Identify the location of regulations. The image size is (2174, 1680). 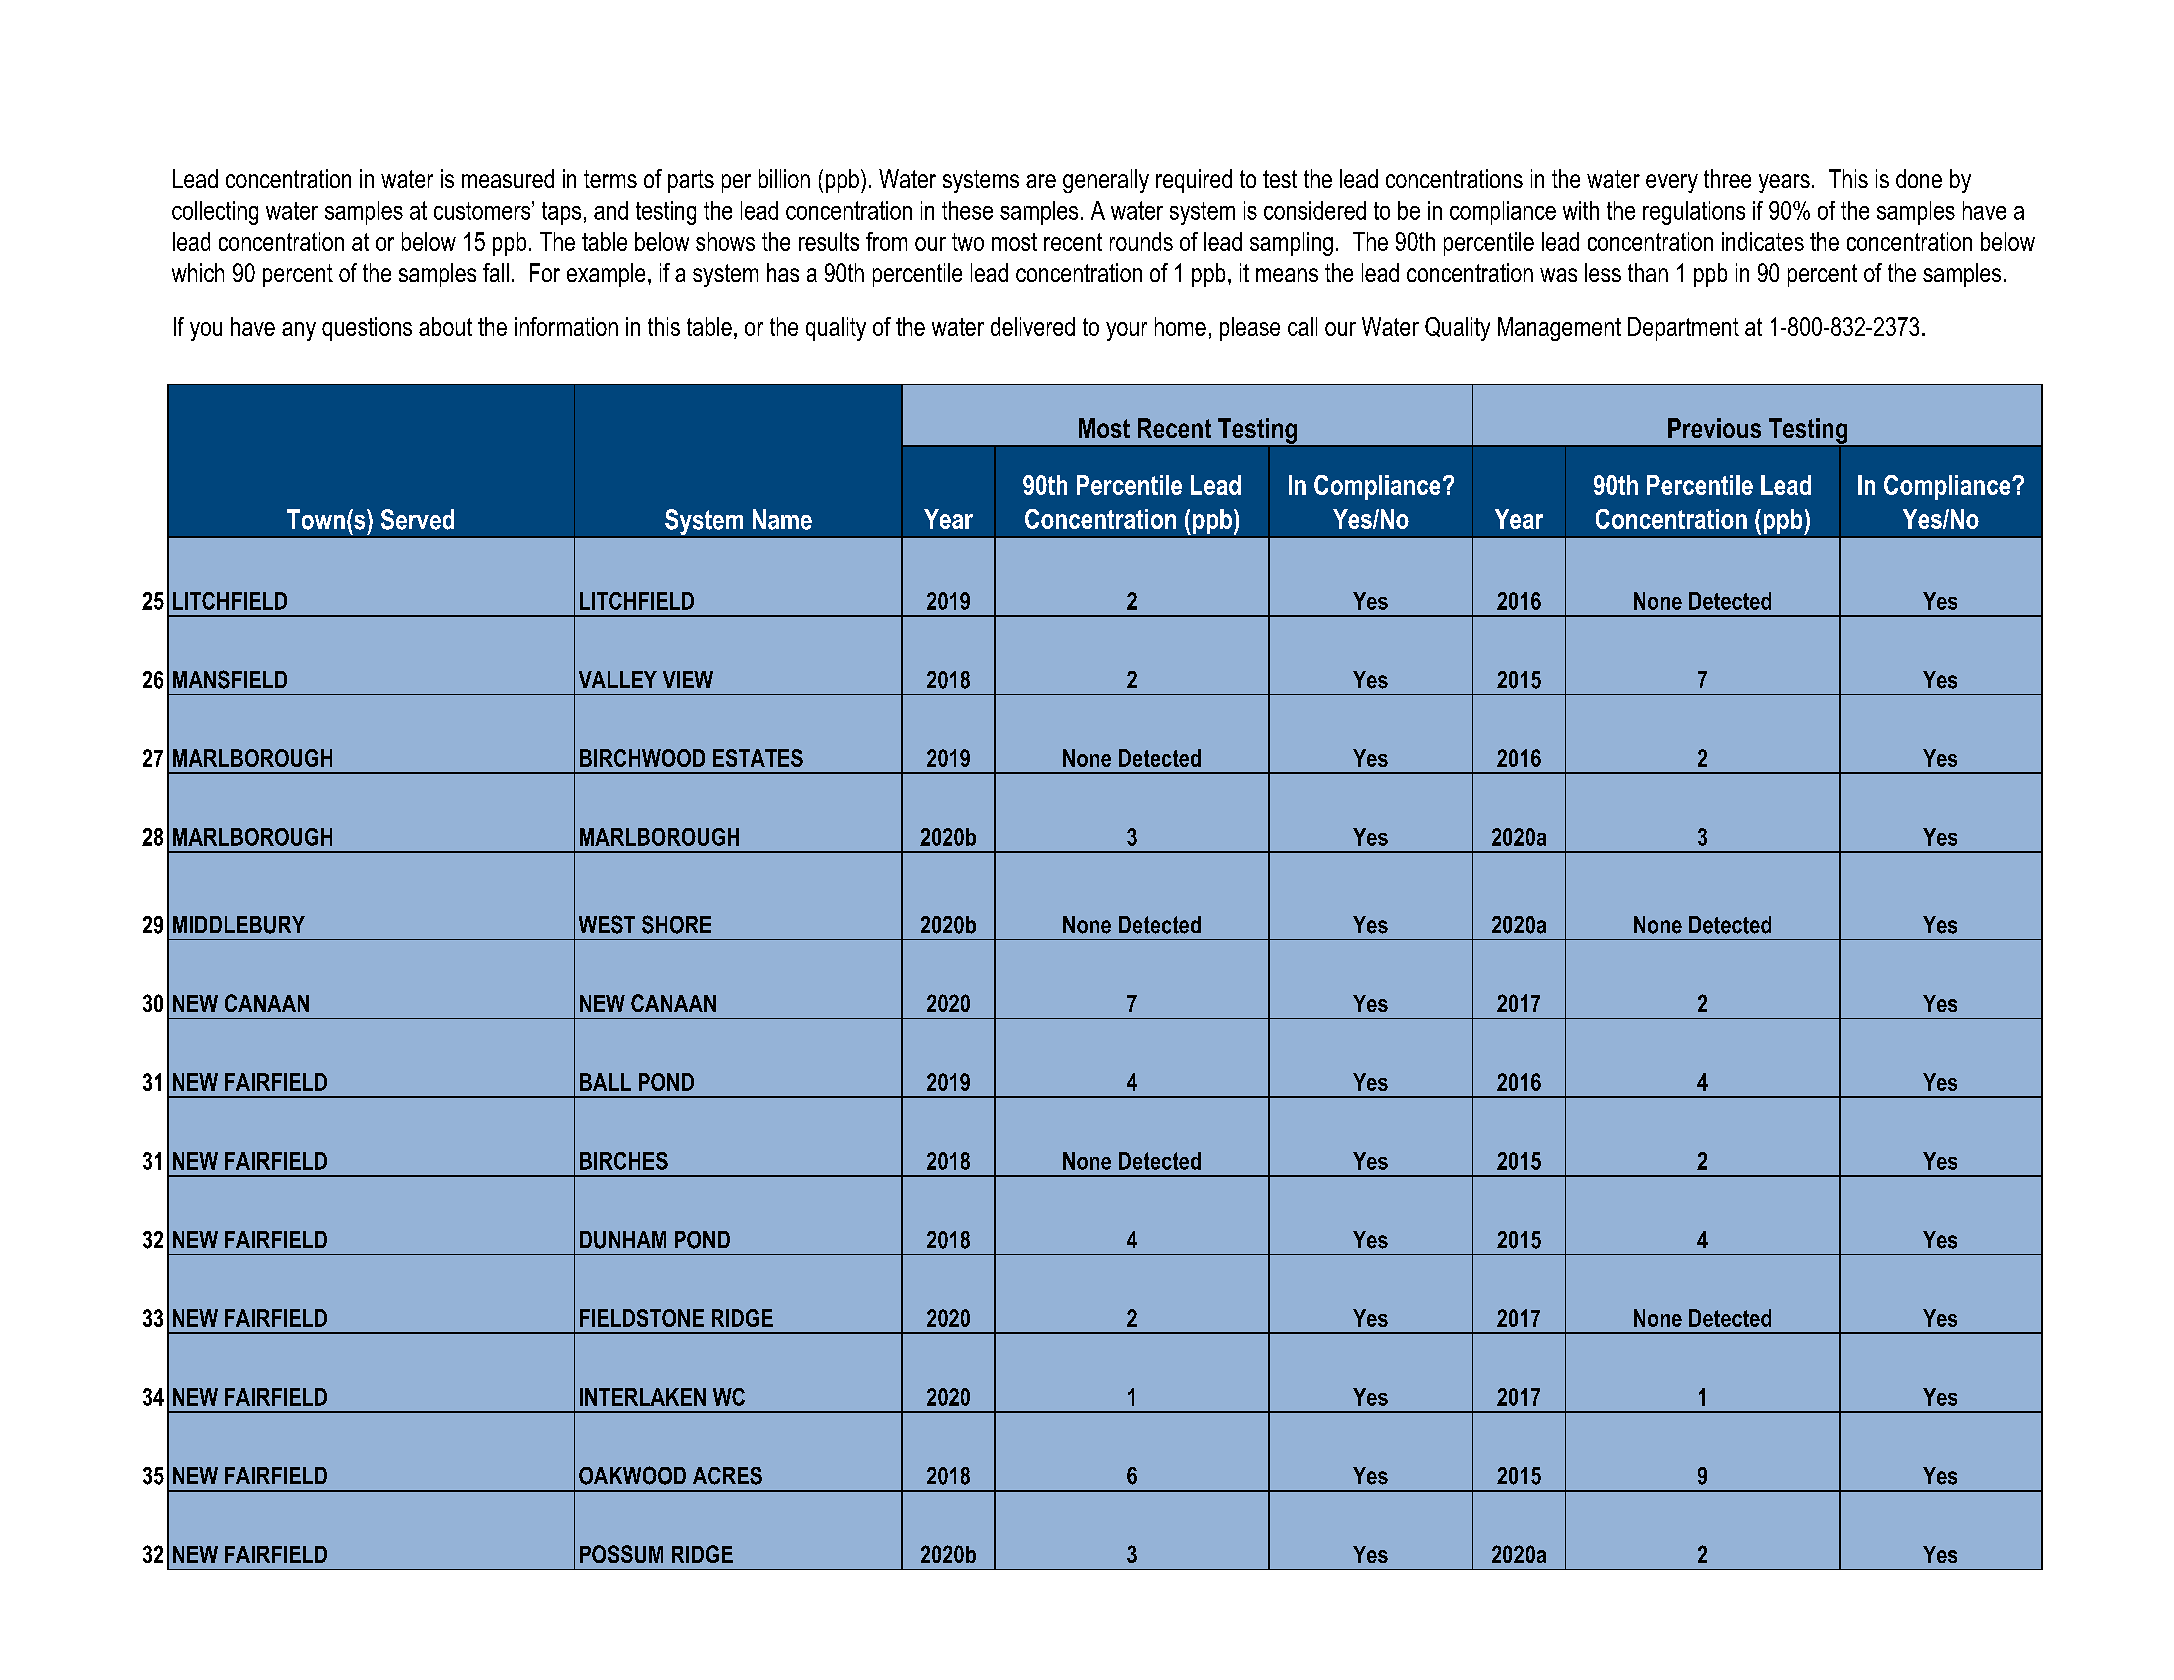
(1694, 213).
